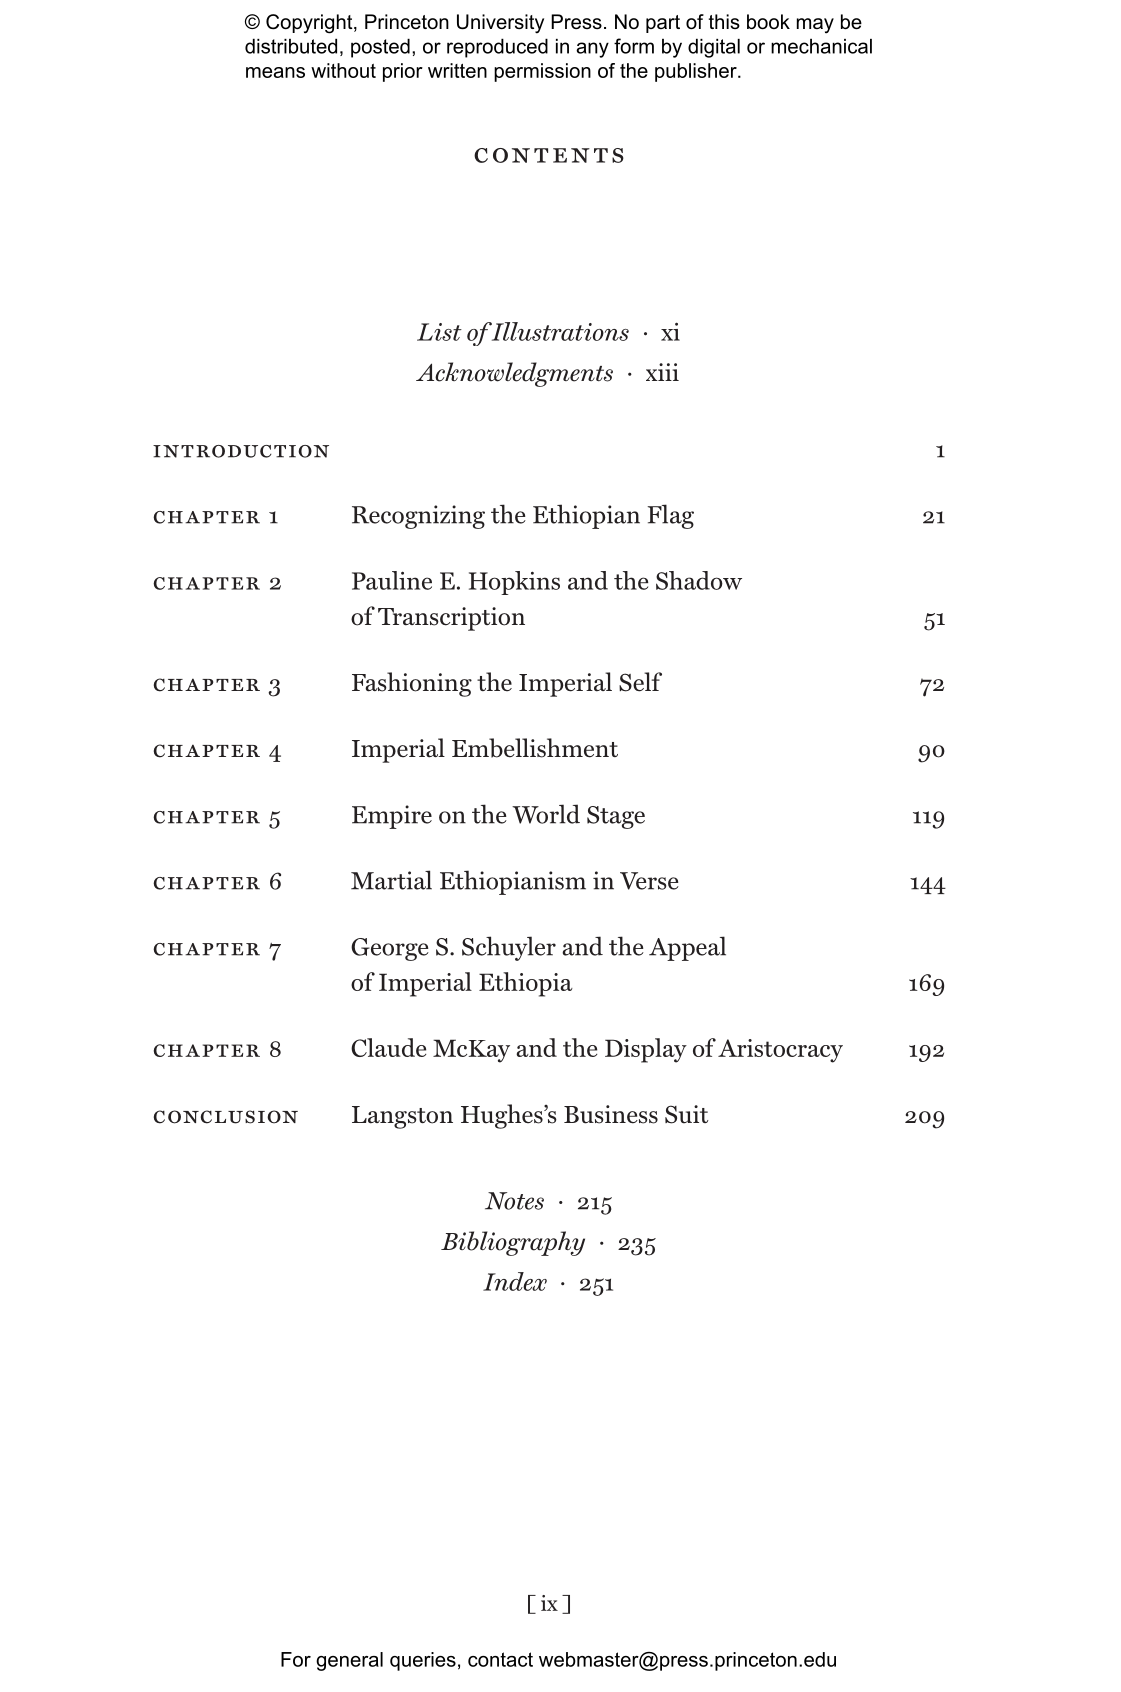  Describe the element at coordinates (559, 331) in the document. I see `Illustrations` at that location.
